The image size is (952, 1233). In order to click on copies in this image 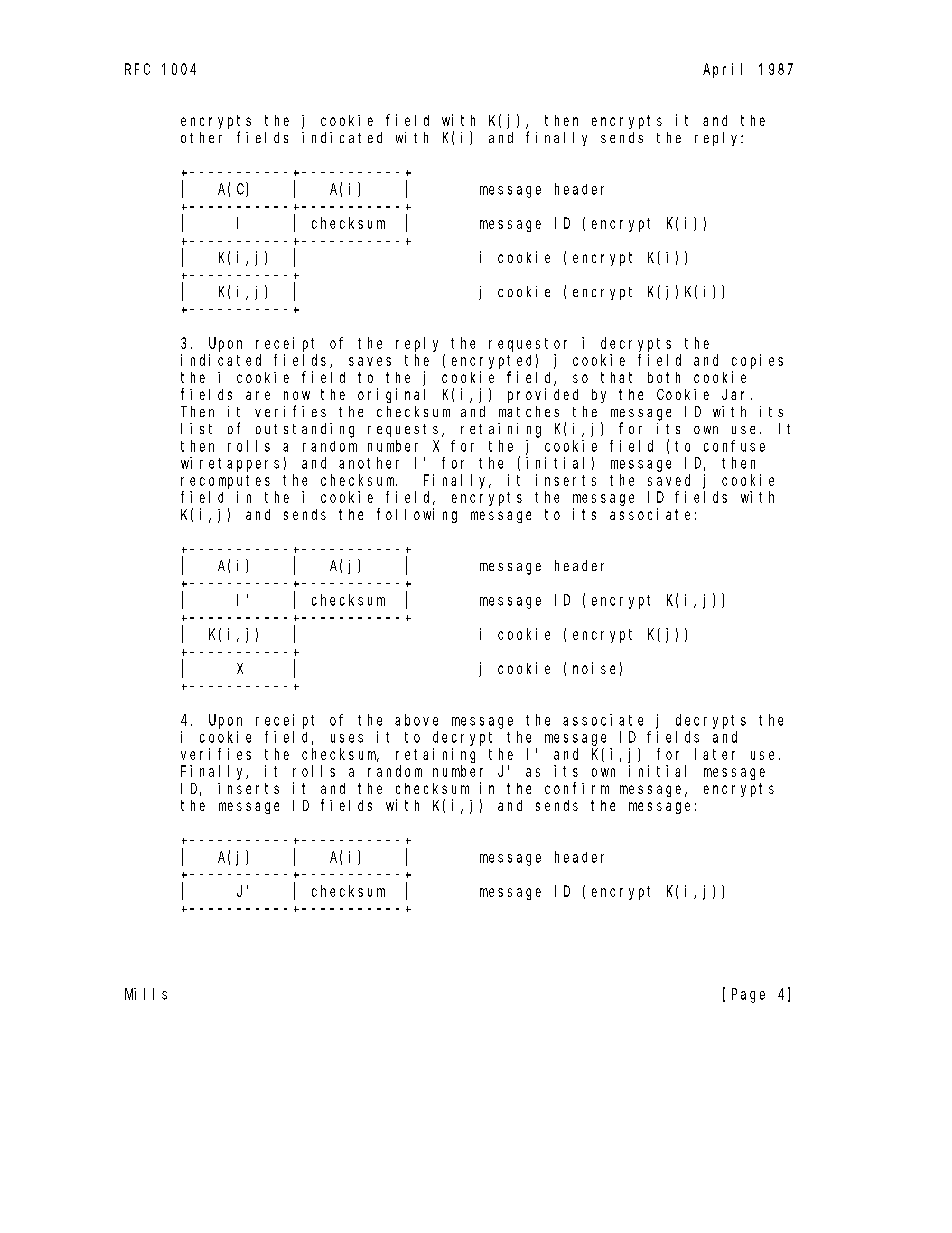, I will do `click(757, 361)`.
